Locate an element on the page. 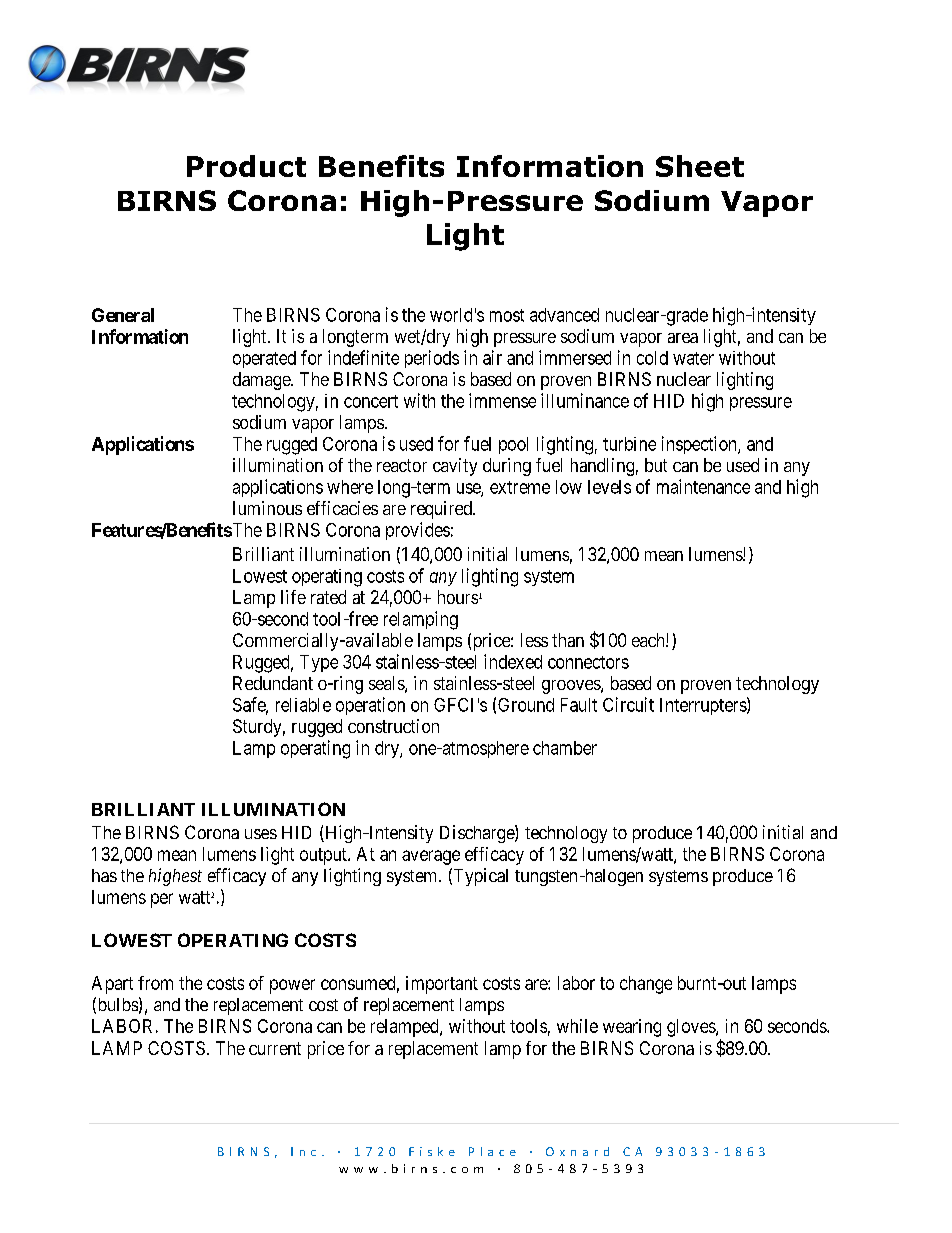 The height and width of the image is (1233, 952). change is located at coordinates (646, 985).
